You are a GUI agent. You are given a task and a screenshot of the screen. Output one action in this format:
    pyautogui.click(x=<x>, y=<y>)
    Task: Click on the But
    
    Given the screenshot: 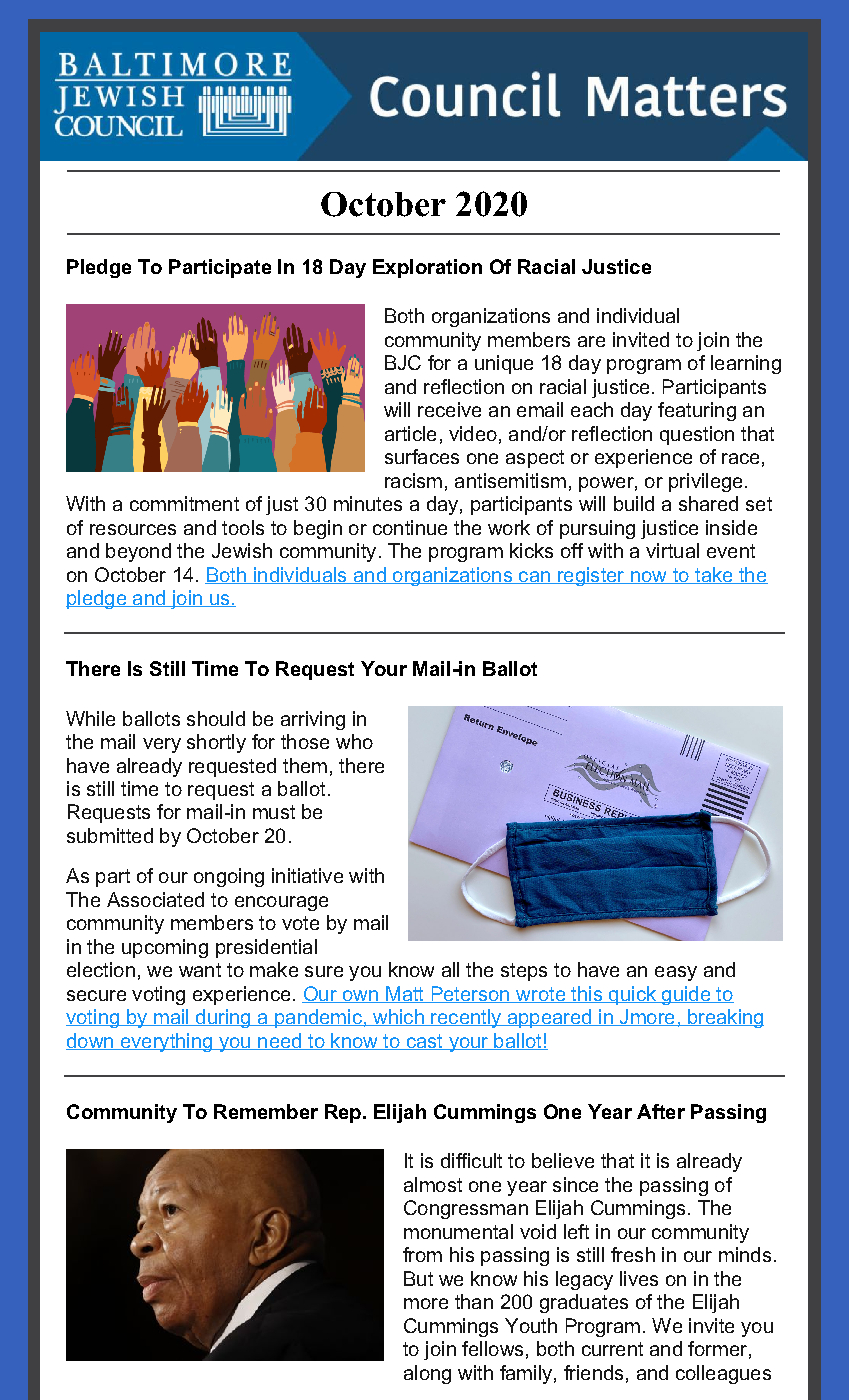 What is the action you would take?
    pyautogui.click(x=418, y=1278)
